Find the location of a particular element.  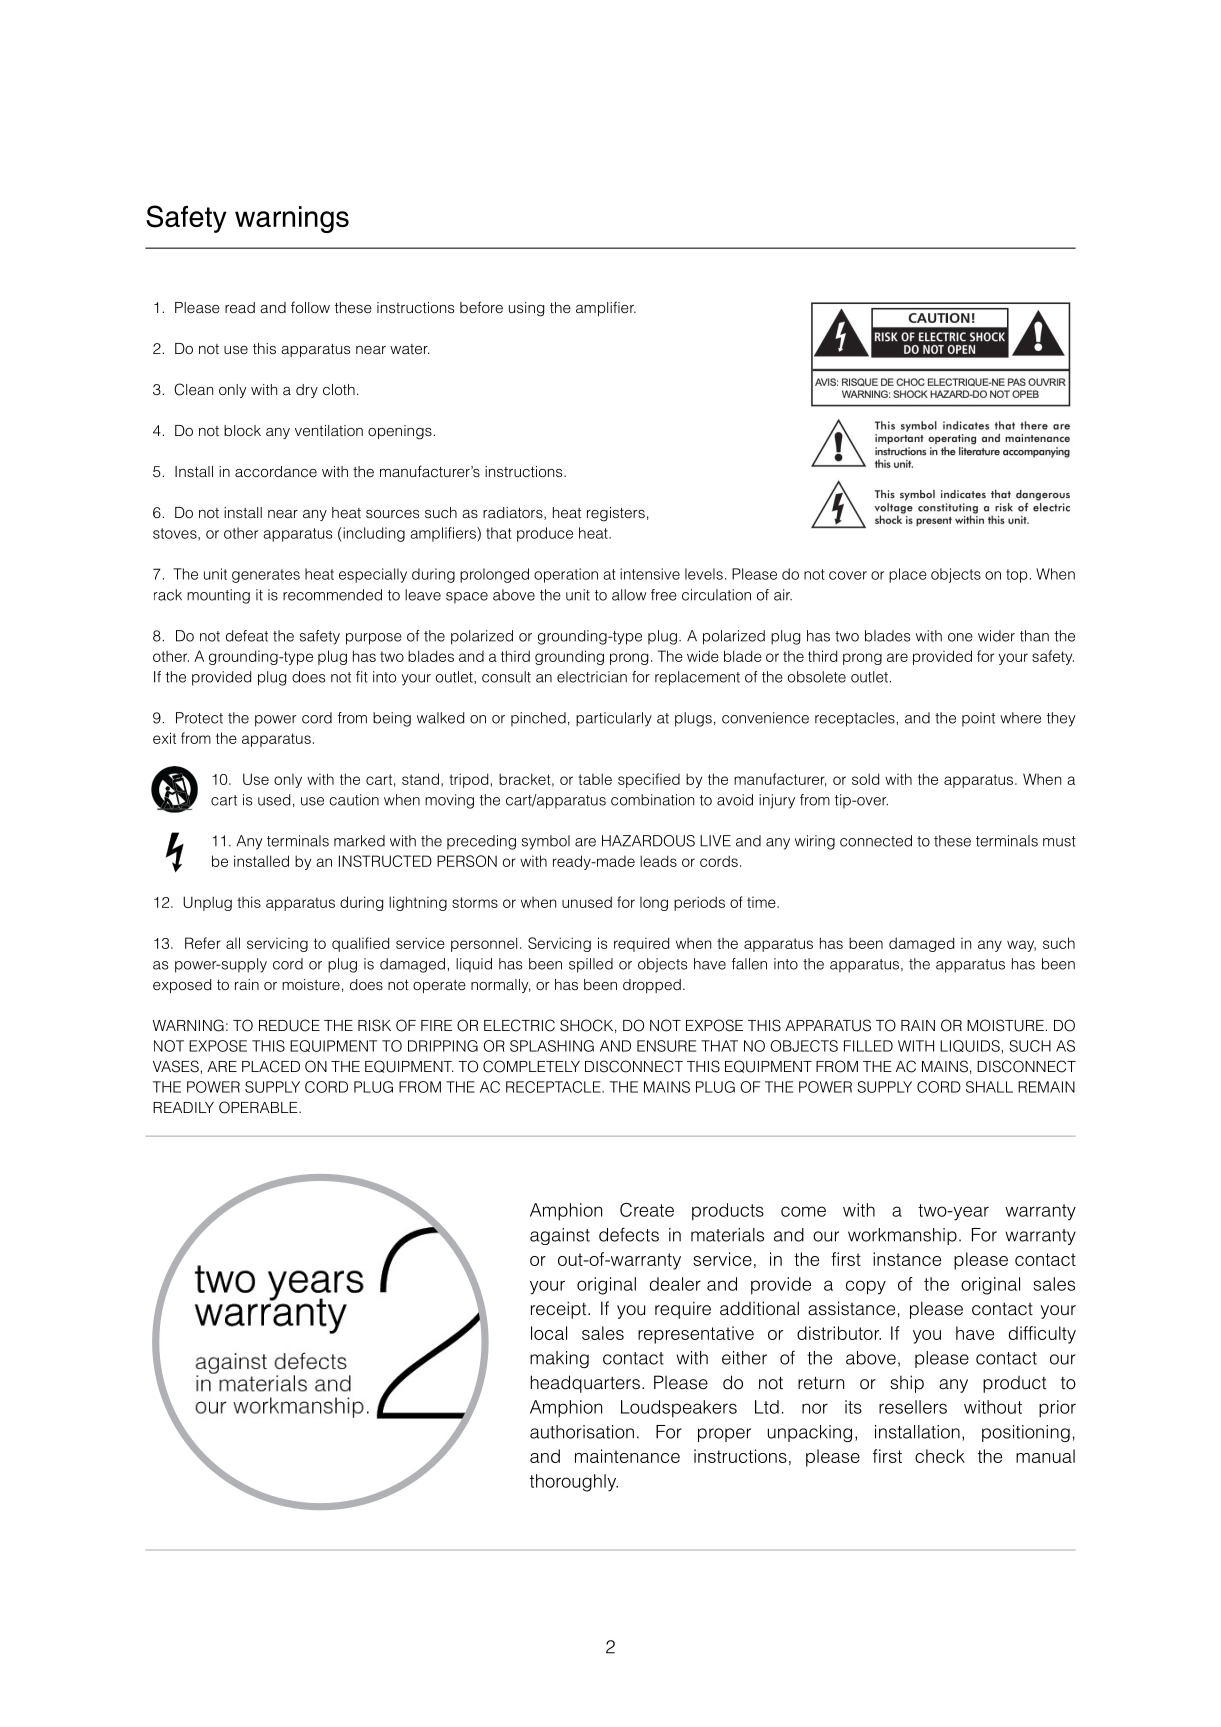

ENSURE is located at coordinates (666, 1046).
